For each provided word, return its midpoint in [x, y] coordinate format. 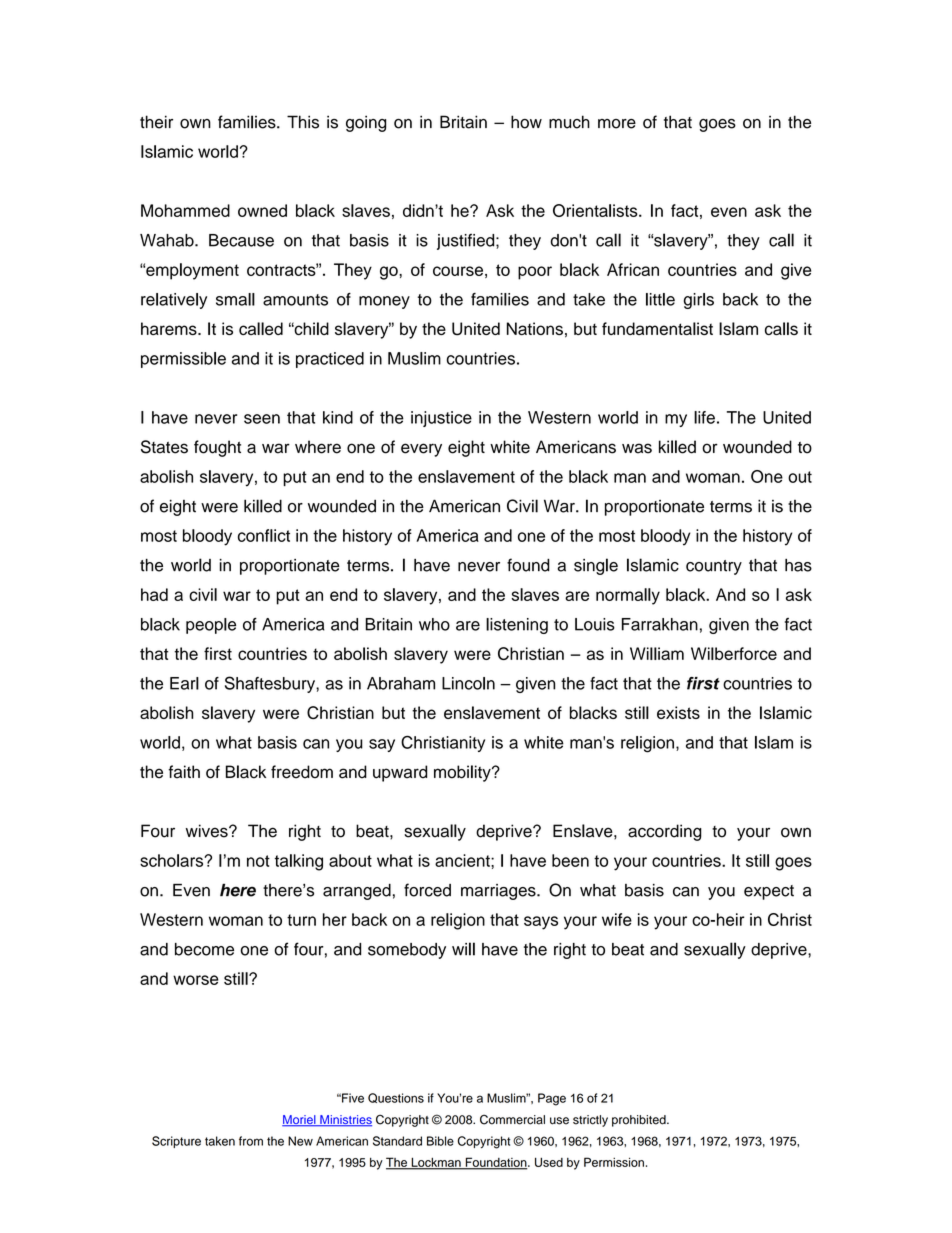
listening [517, 626]
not [258, 861]
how [526, 122]
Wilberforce [734, 653]
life [704, 417]
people [211, 626]
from [251, 1141]
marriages [499, 892]
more [617, 124]
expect [769, 892]
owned [262, 210]
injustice [441, 419]
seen [262, 419]
